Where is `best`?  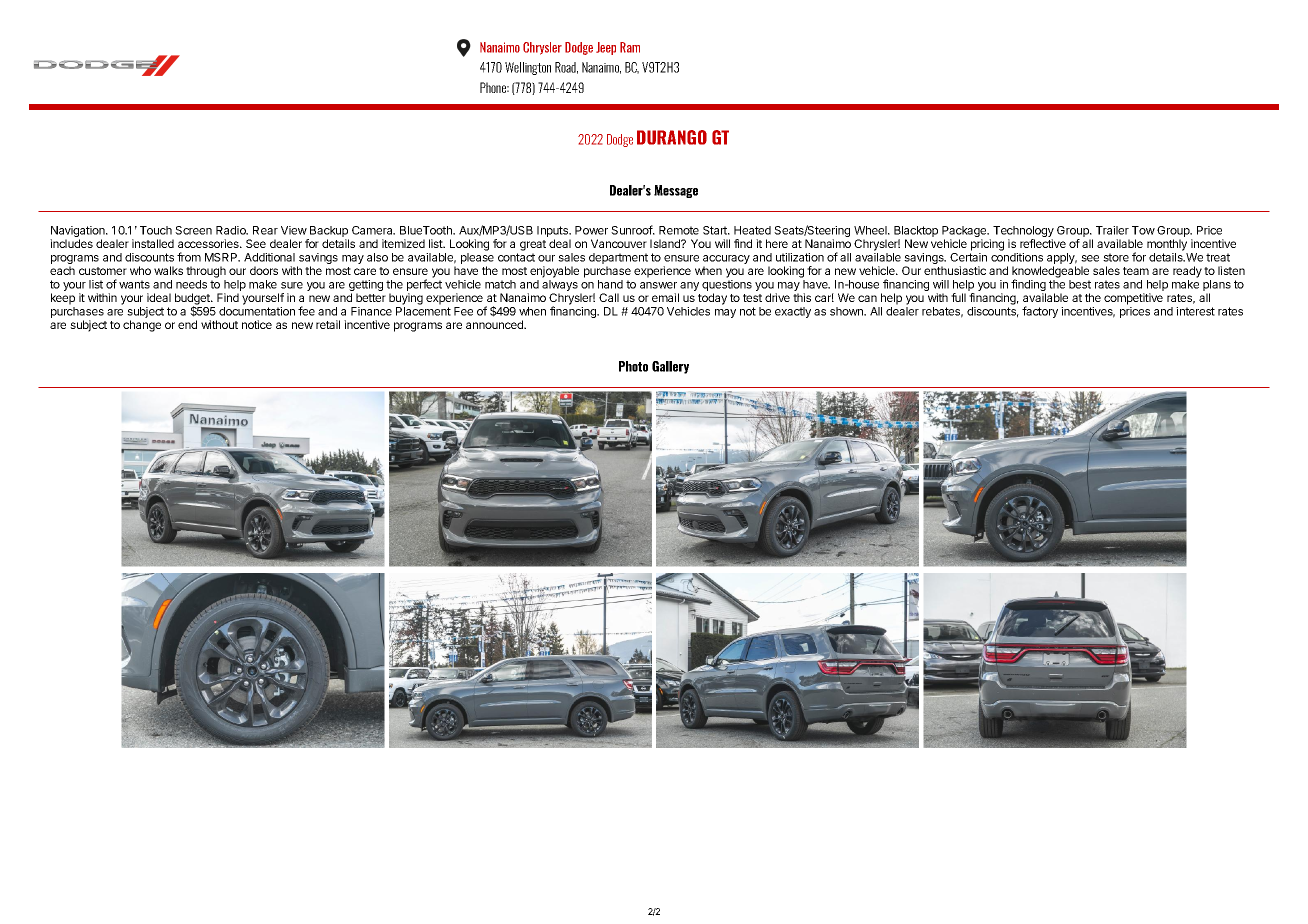 best is located at coordinates (1080, 284).
